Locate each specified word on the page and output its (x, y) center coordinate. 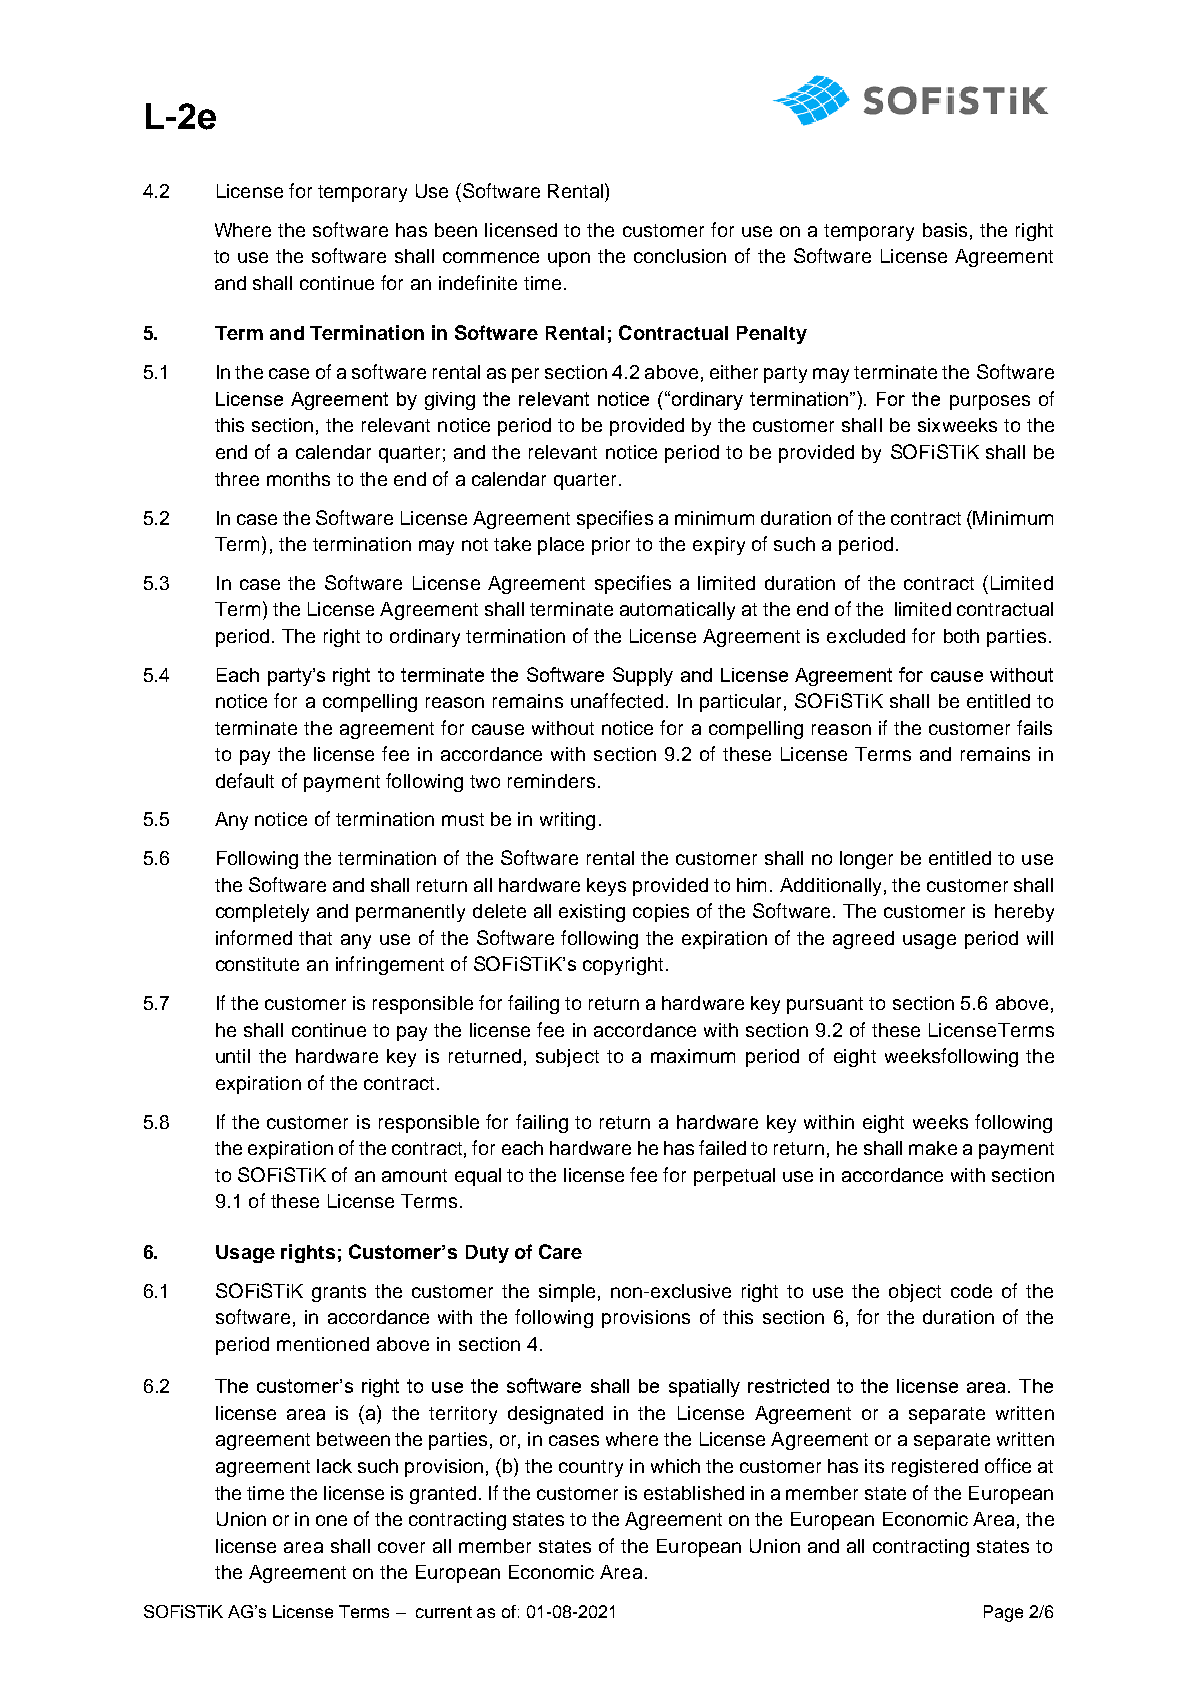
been (456, 230)
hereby (1024, 913)
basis (945, 230)
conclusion (680, 256)
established (694, 1493)
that (315, 938)
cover (401, 1547)
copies (661, 913)
